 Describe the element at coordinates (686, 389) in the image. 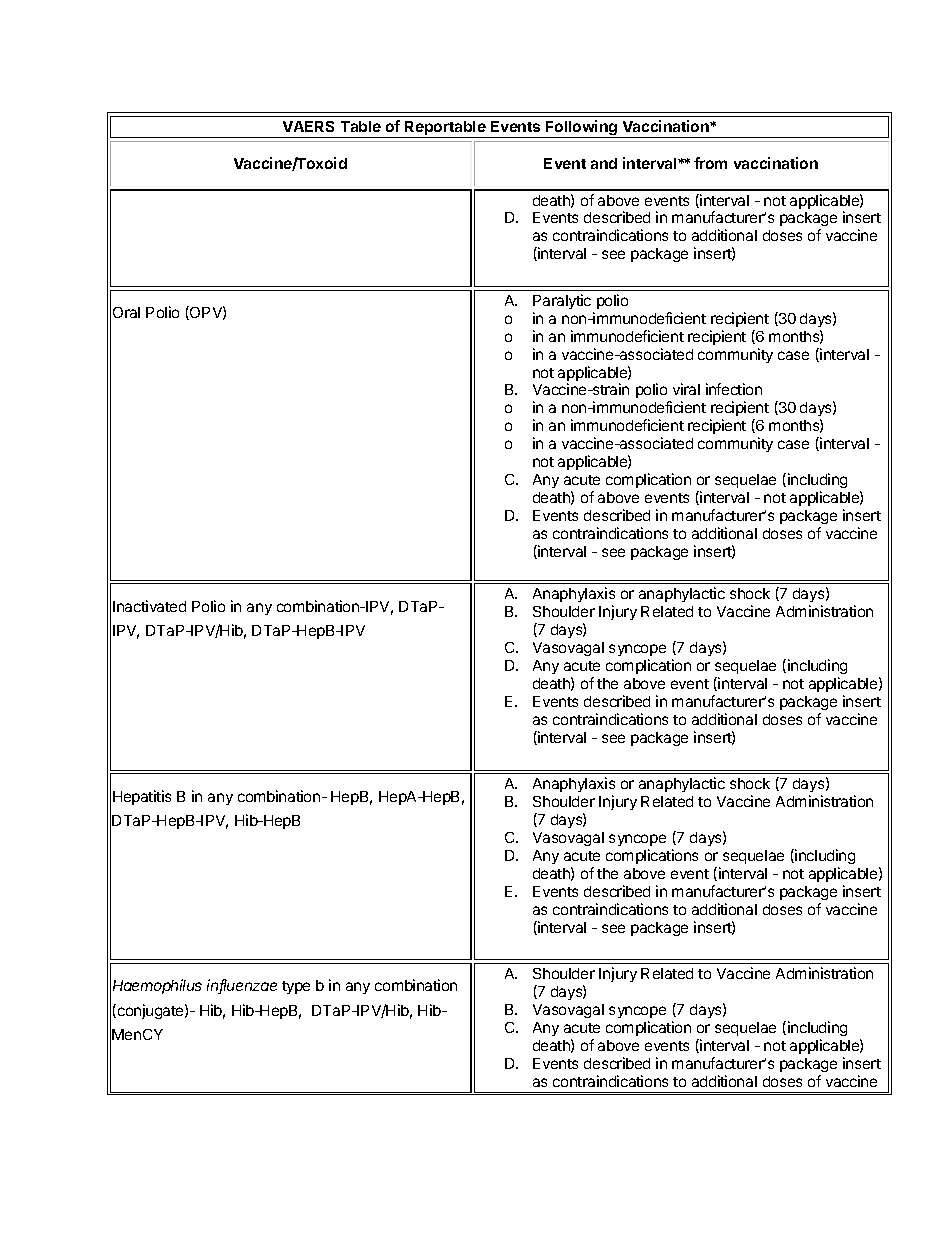

I see `viral` at that location.
